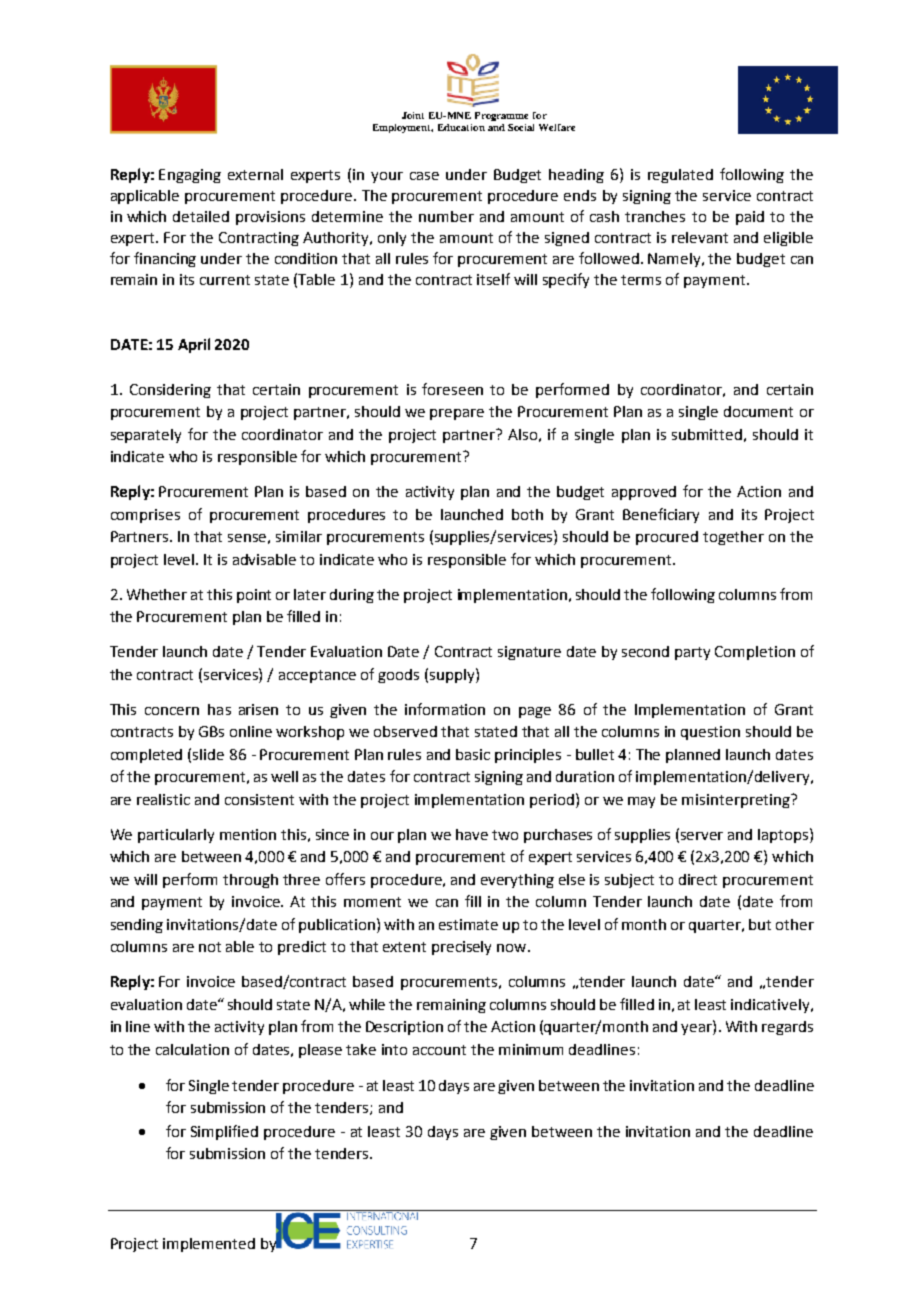  Describe the element at coordinates (697, 1029) in the screenshot. I see `year` at that location.
